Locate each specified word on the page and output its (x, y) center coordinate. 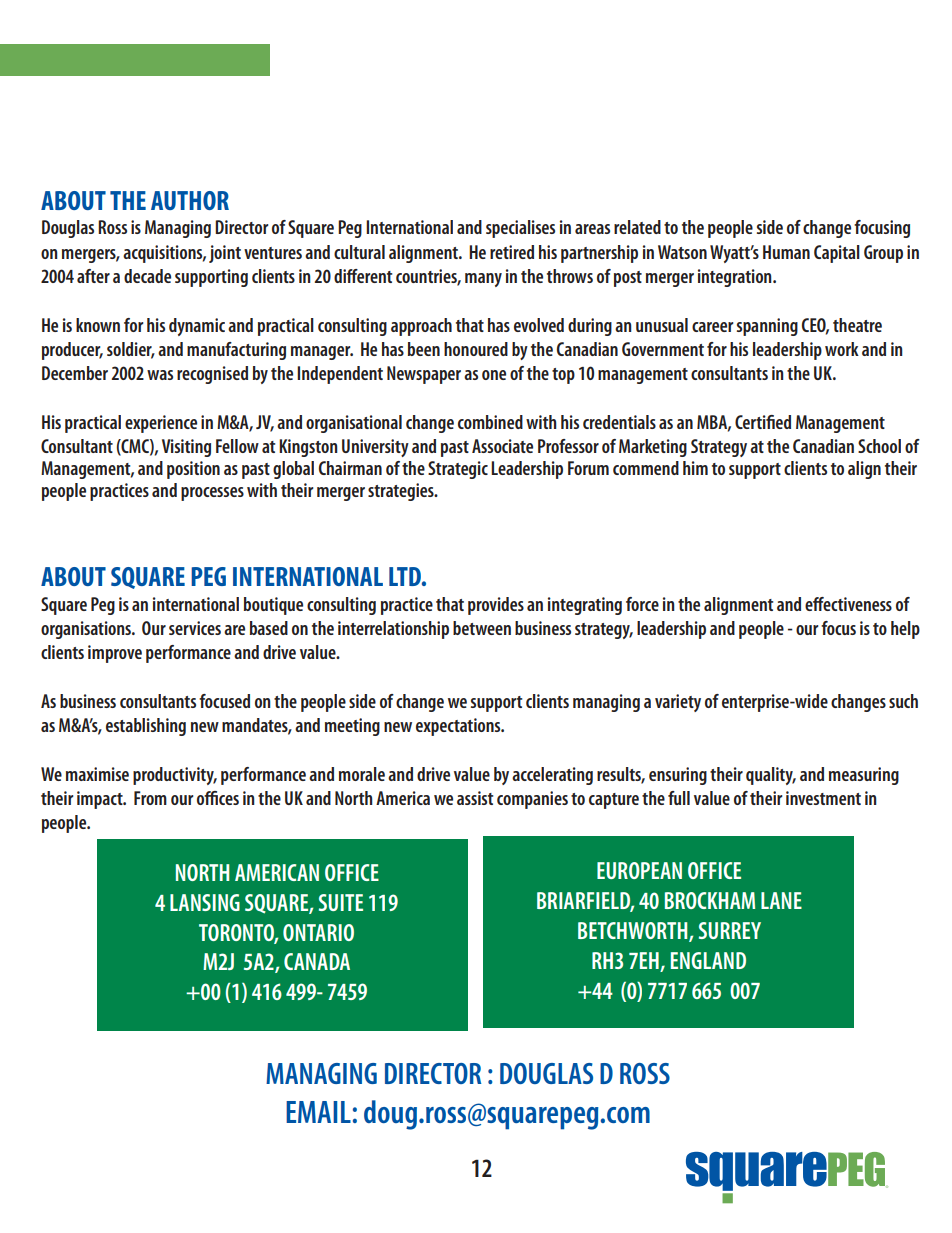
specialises (520, 229)
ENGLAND (708, 960)
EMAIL (318, 1112)
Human (786, 252)
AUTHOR (190, 200)
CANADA (317, 961)
